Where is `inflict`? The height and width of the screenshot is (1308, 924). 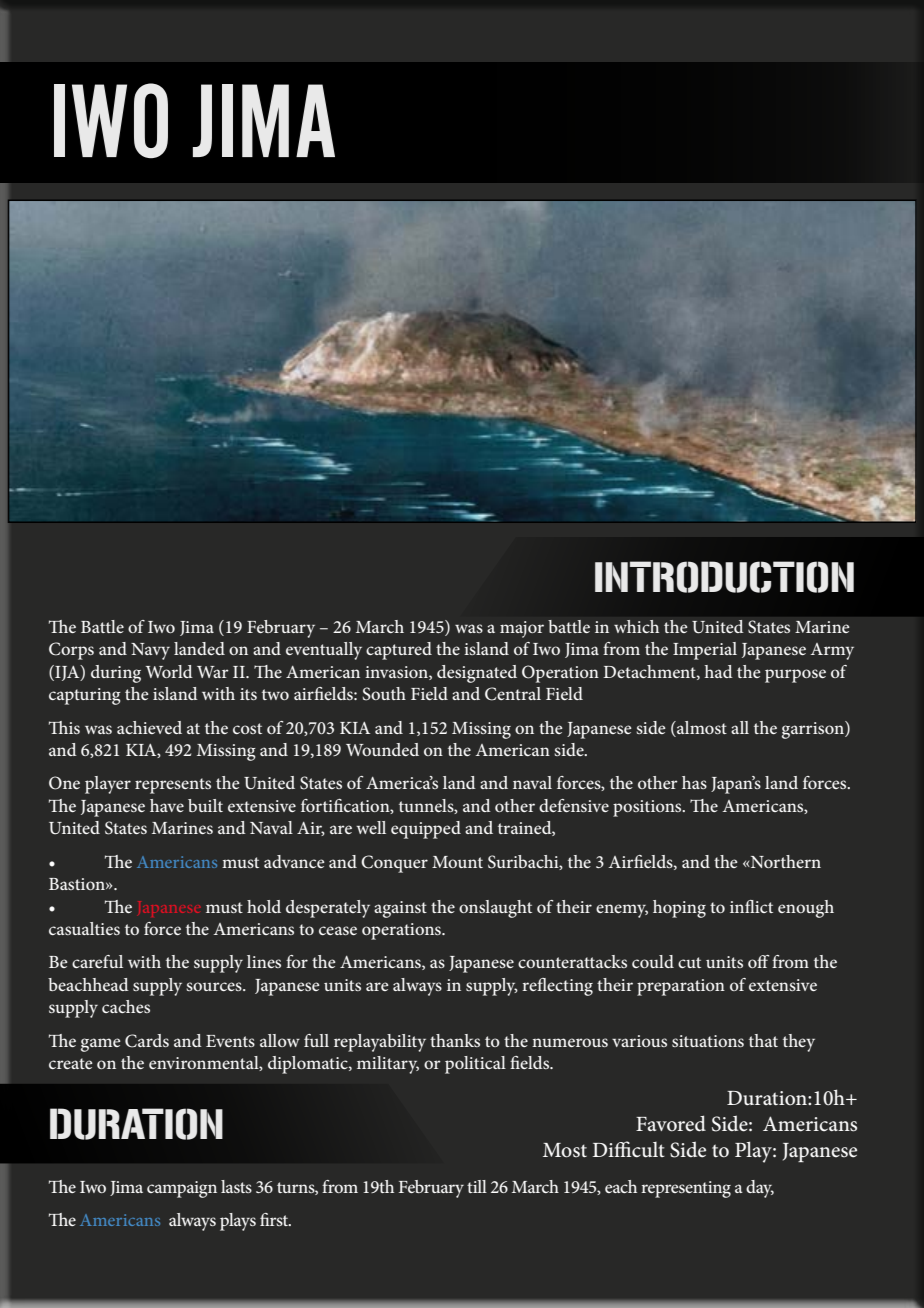
inflict is located at coordinates (751, 906).
